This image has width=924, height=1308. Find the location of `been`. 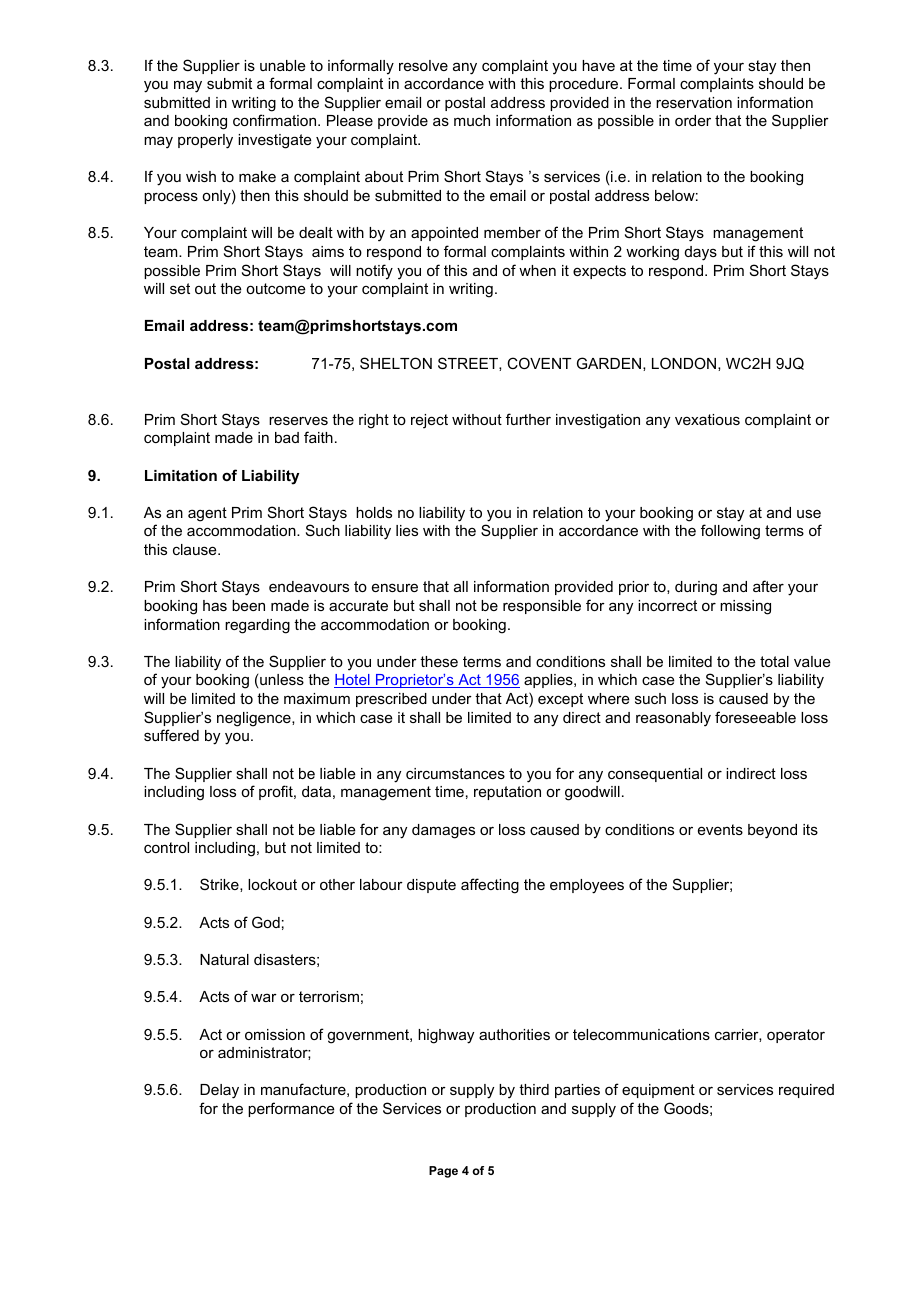

been is located at coordinates (248, 605).
